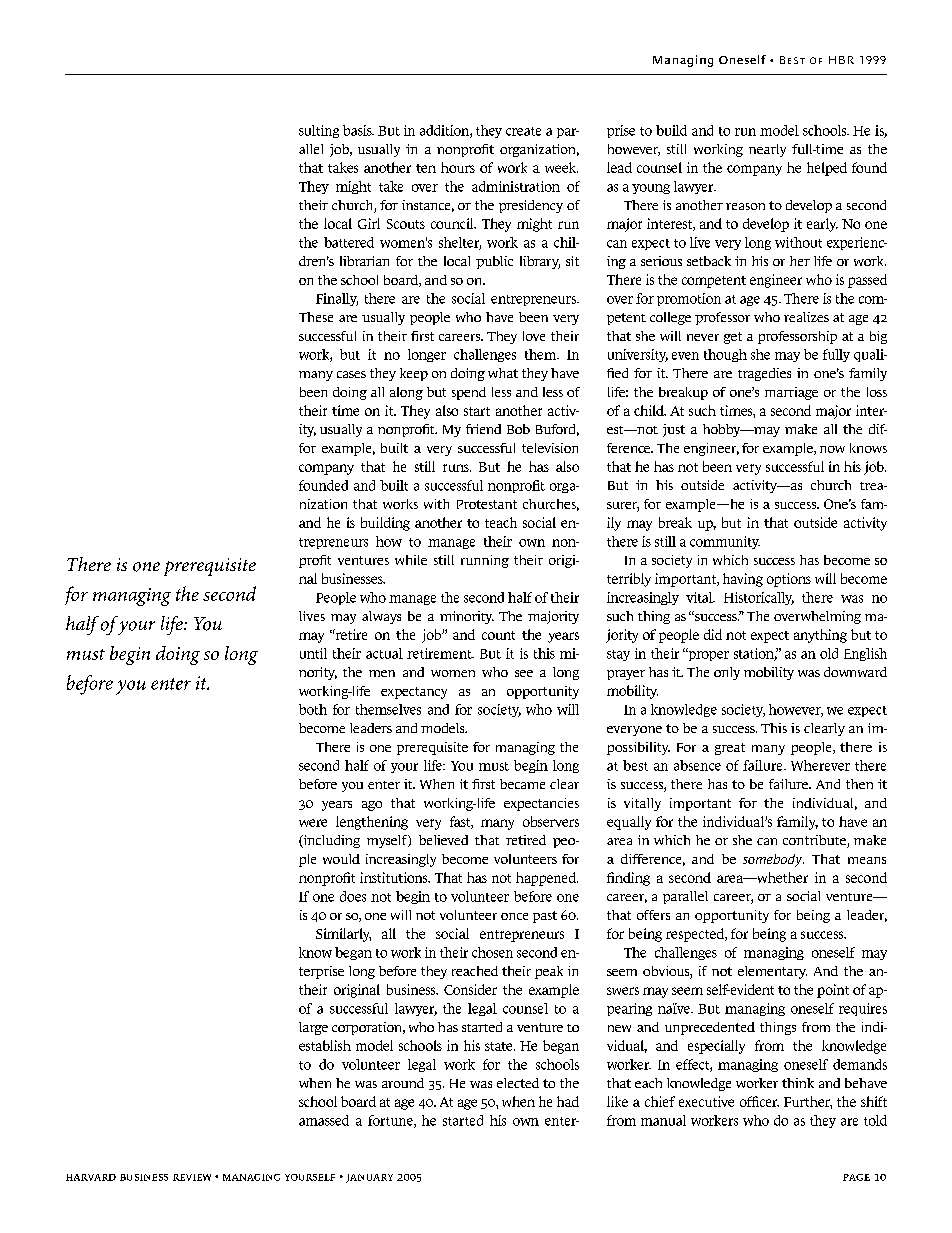 This document has width=952, height=1233. What do you see at coordinates (841, 60) in the document?
I see `HBR` at bounding box center [841, 60].
